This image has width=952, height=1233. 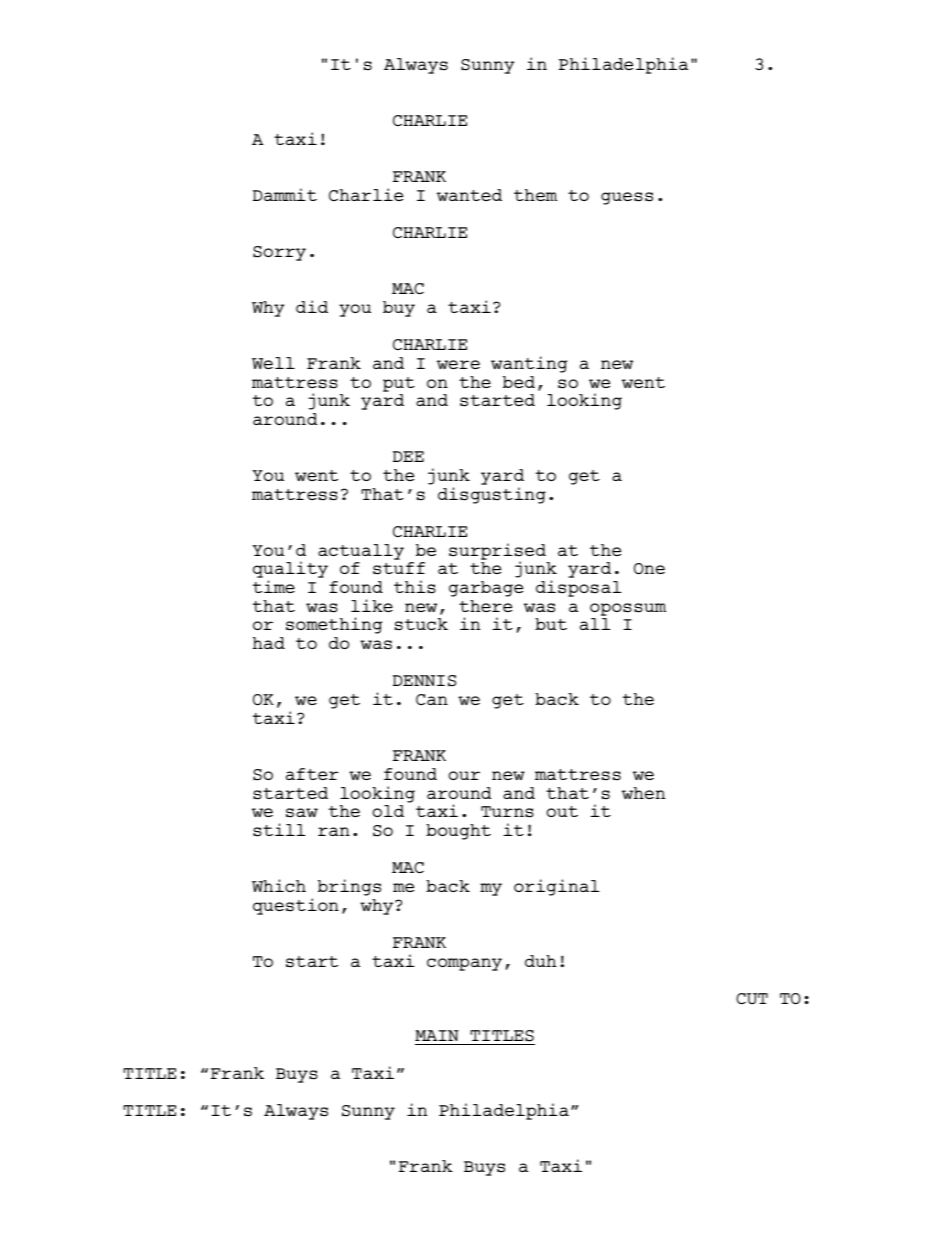 What do you see at coordinates (519, 382) in the image?
I see `bed` at bounding box center [519, 382].
